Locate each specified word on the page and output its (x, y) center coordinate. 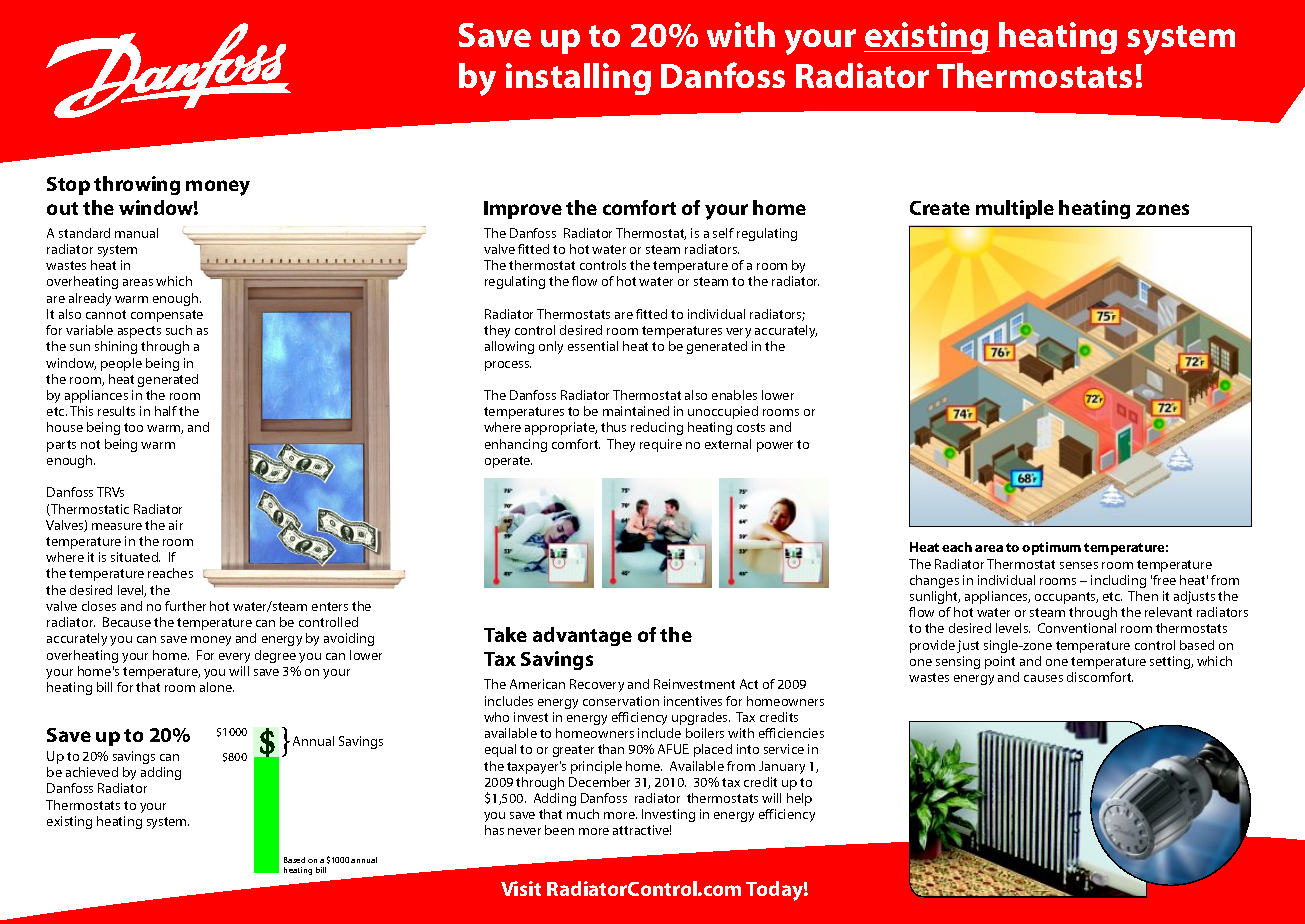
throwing (137, 185)
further (185, 606)
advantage (582, 636)
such (179, 330)
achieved (92, 772)
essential (593, 346)
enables (734, 395)
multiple (1015, 209)
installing (578, 79)
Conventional (1077, 628)
